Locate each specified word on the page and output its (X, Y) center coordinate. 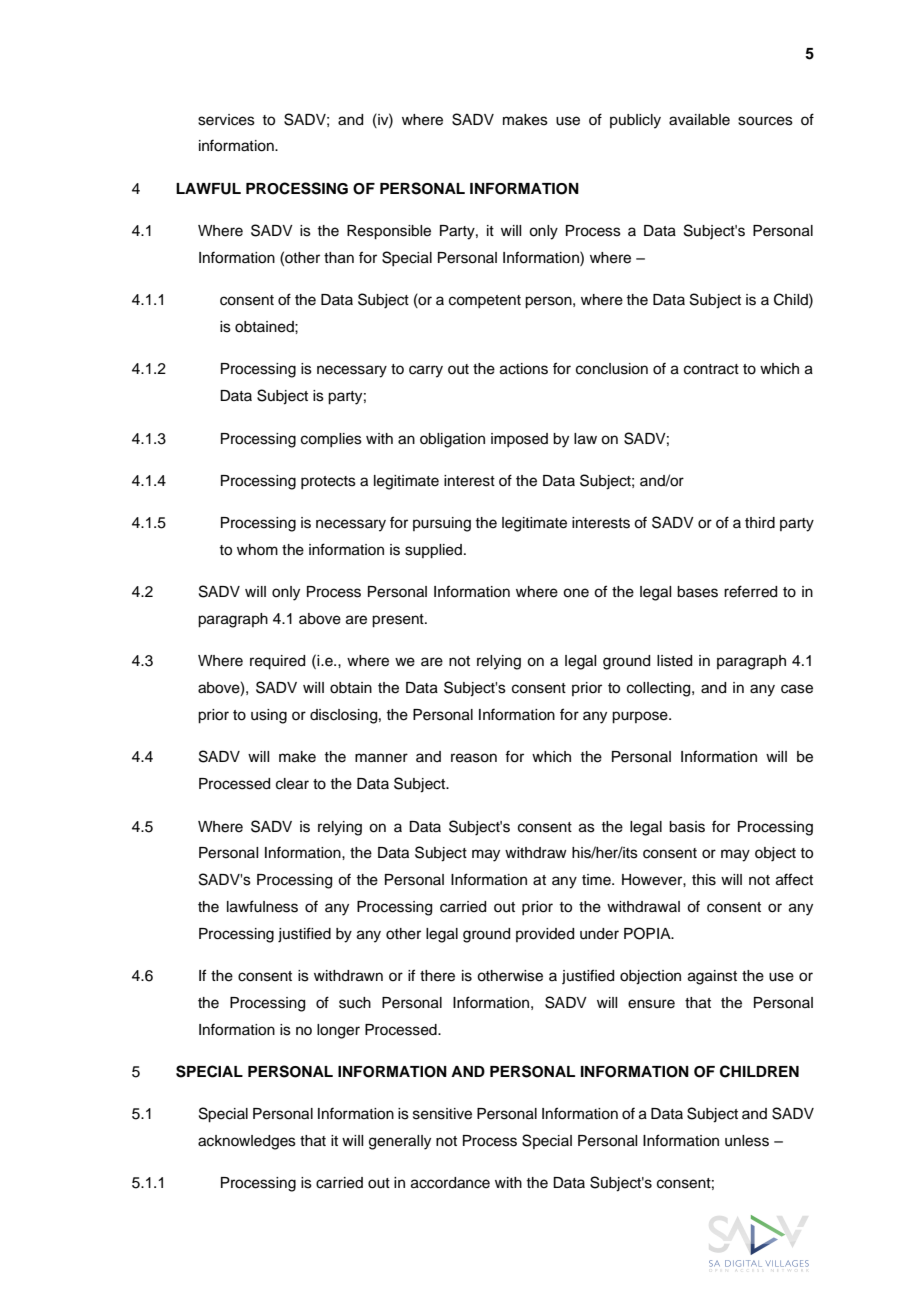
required (277, 662)
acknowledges (247, 1142)
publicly (635, 121)
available (699, 120)
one (576, 593)
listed (674, 661)
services (226, 120)
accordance (450, 1183)
